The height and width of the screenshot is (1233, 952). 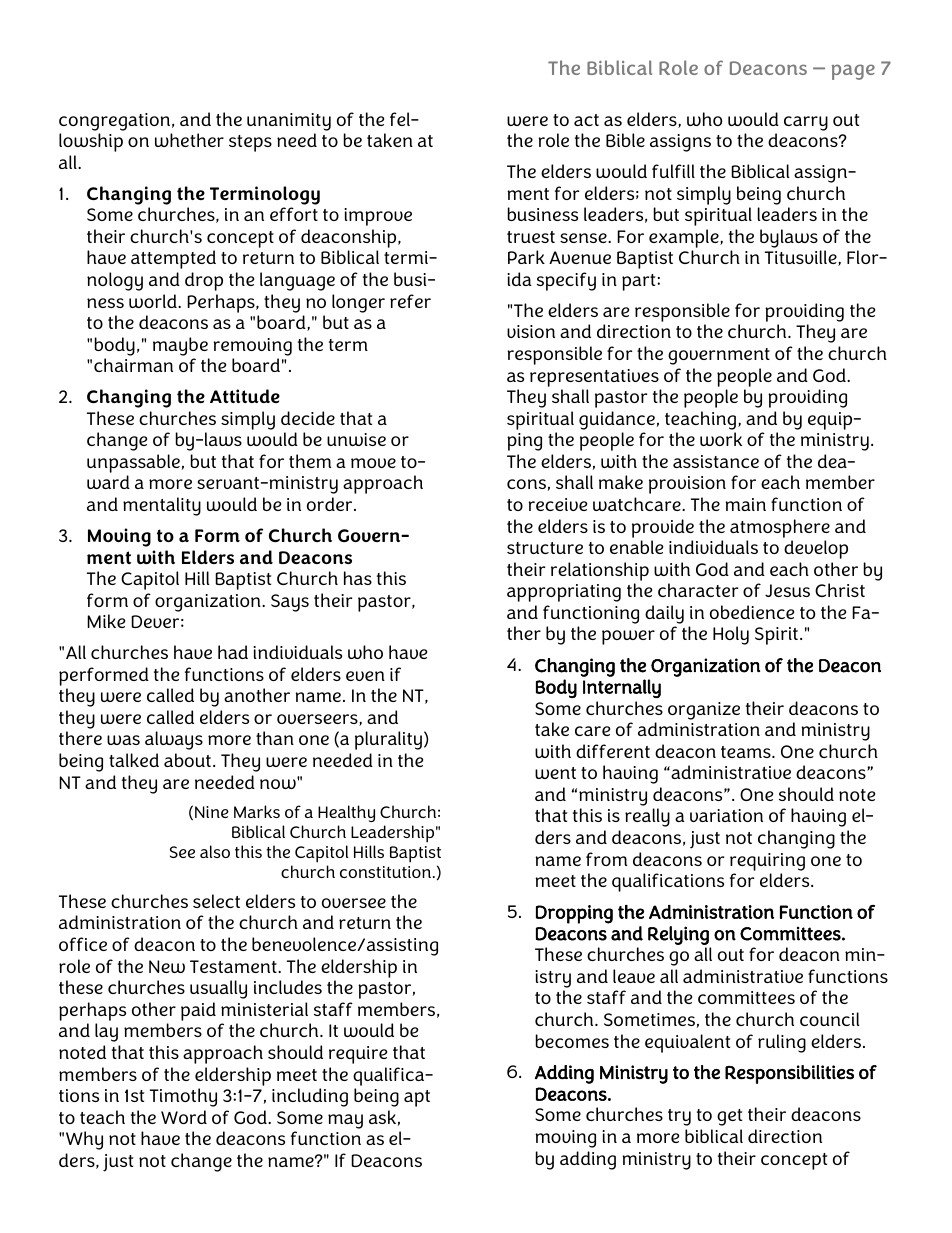 What do you see at coordinates (346, 815) in the screenshot?
I see `Healthy` at bounding box center [346, 815].
